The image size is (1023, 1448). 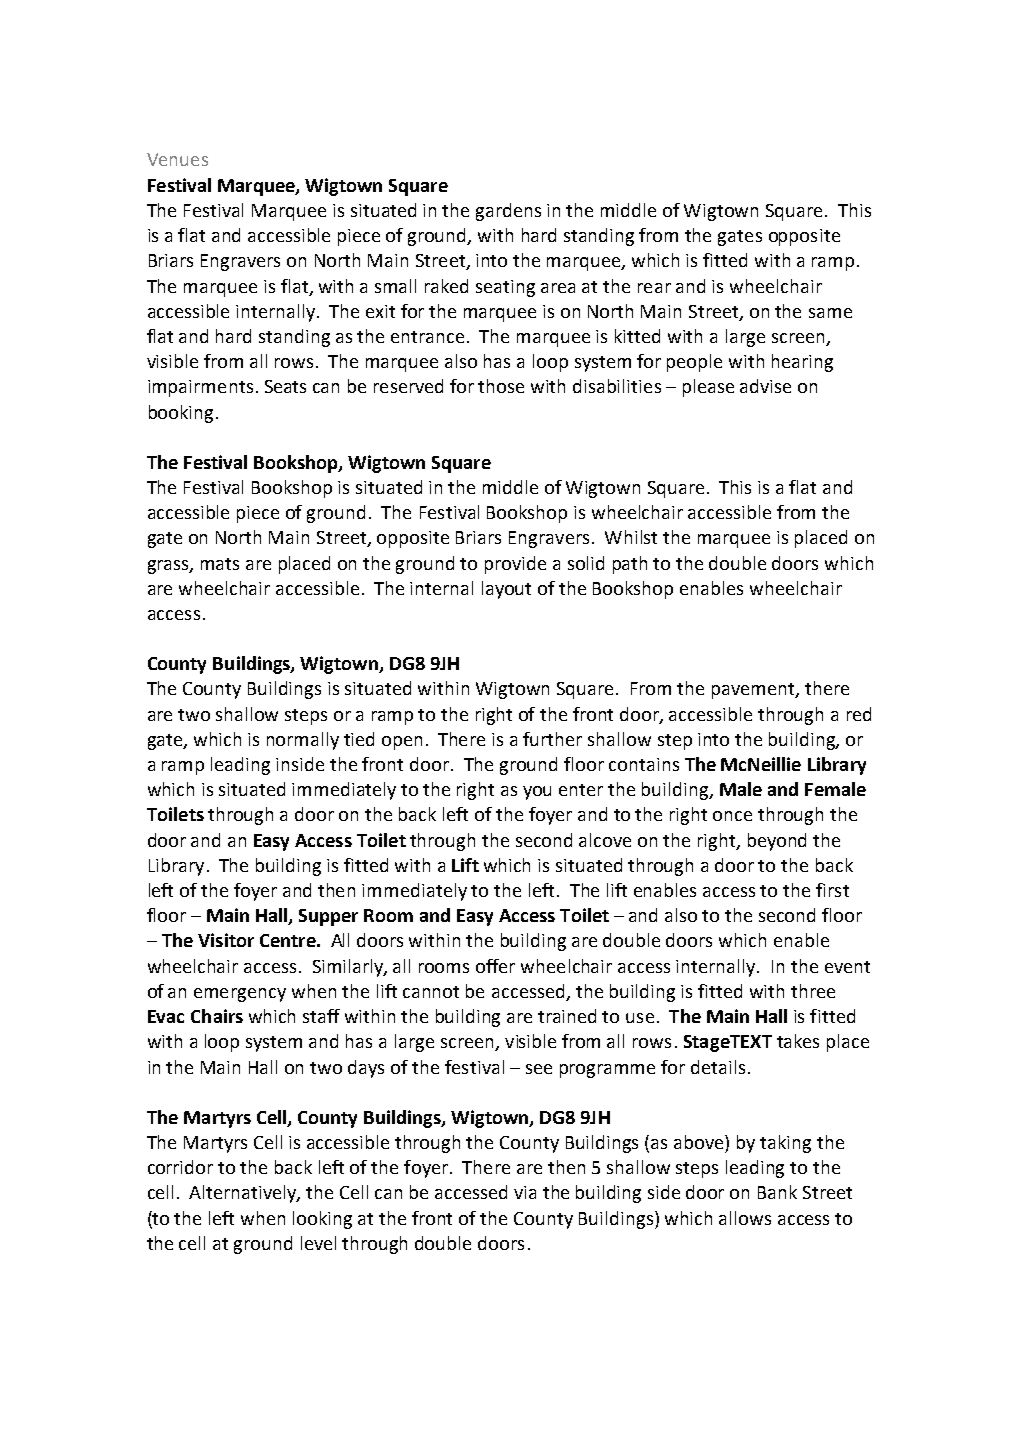 I want to click on Venues, so click(x=177, y=159).
